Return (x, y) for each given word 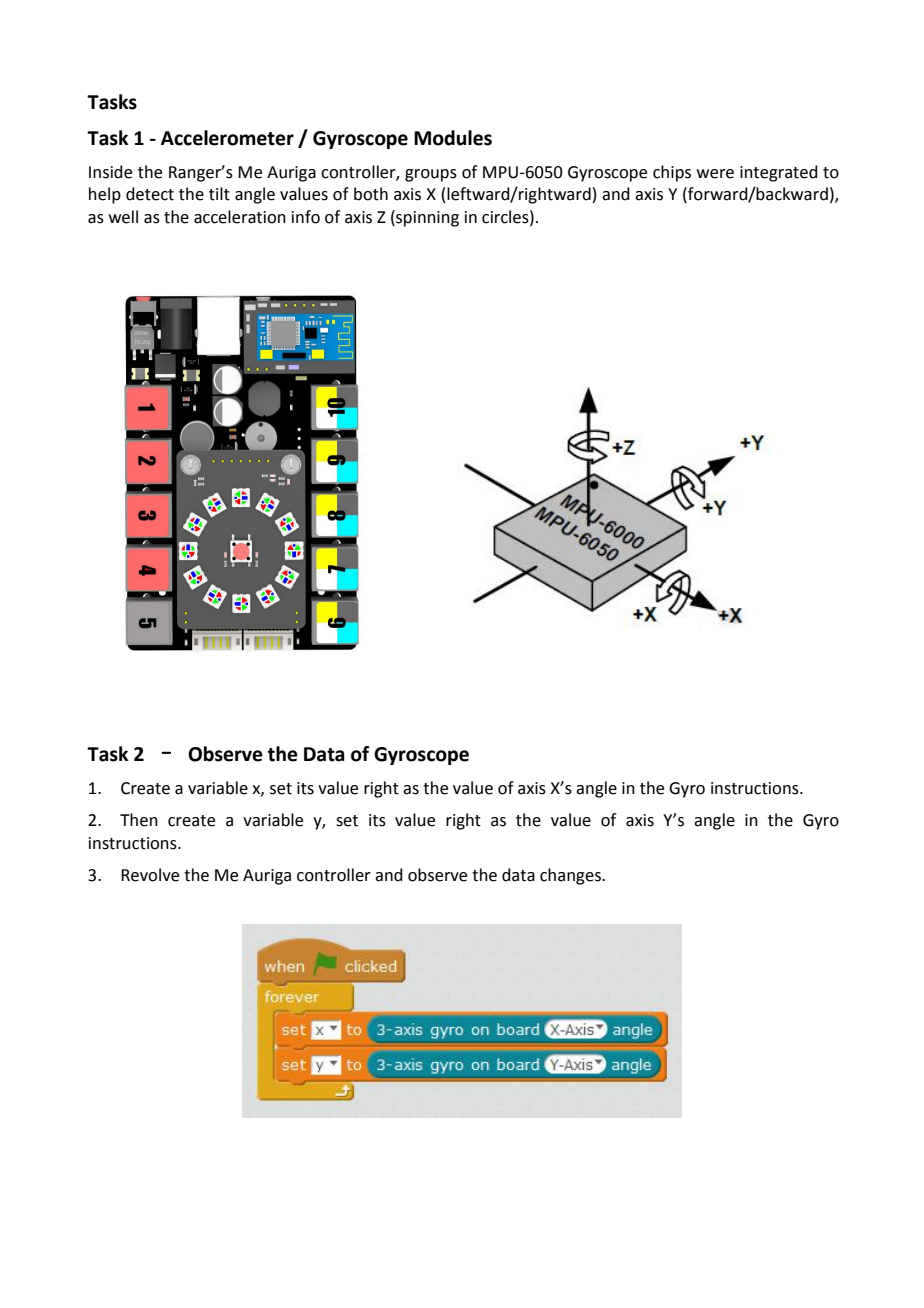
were (715, 174)
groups (431, 175)
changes (571, 876)
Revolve (150, 875)
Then (139, 820)
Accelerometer (227, 138)
